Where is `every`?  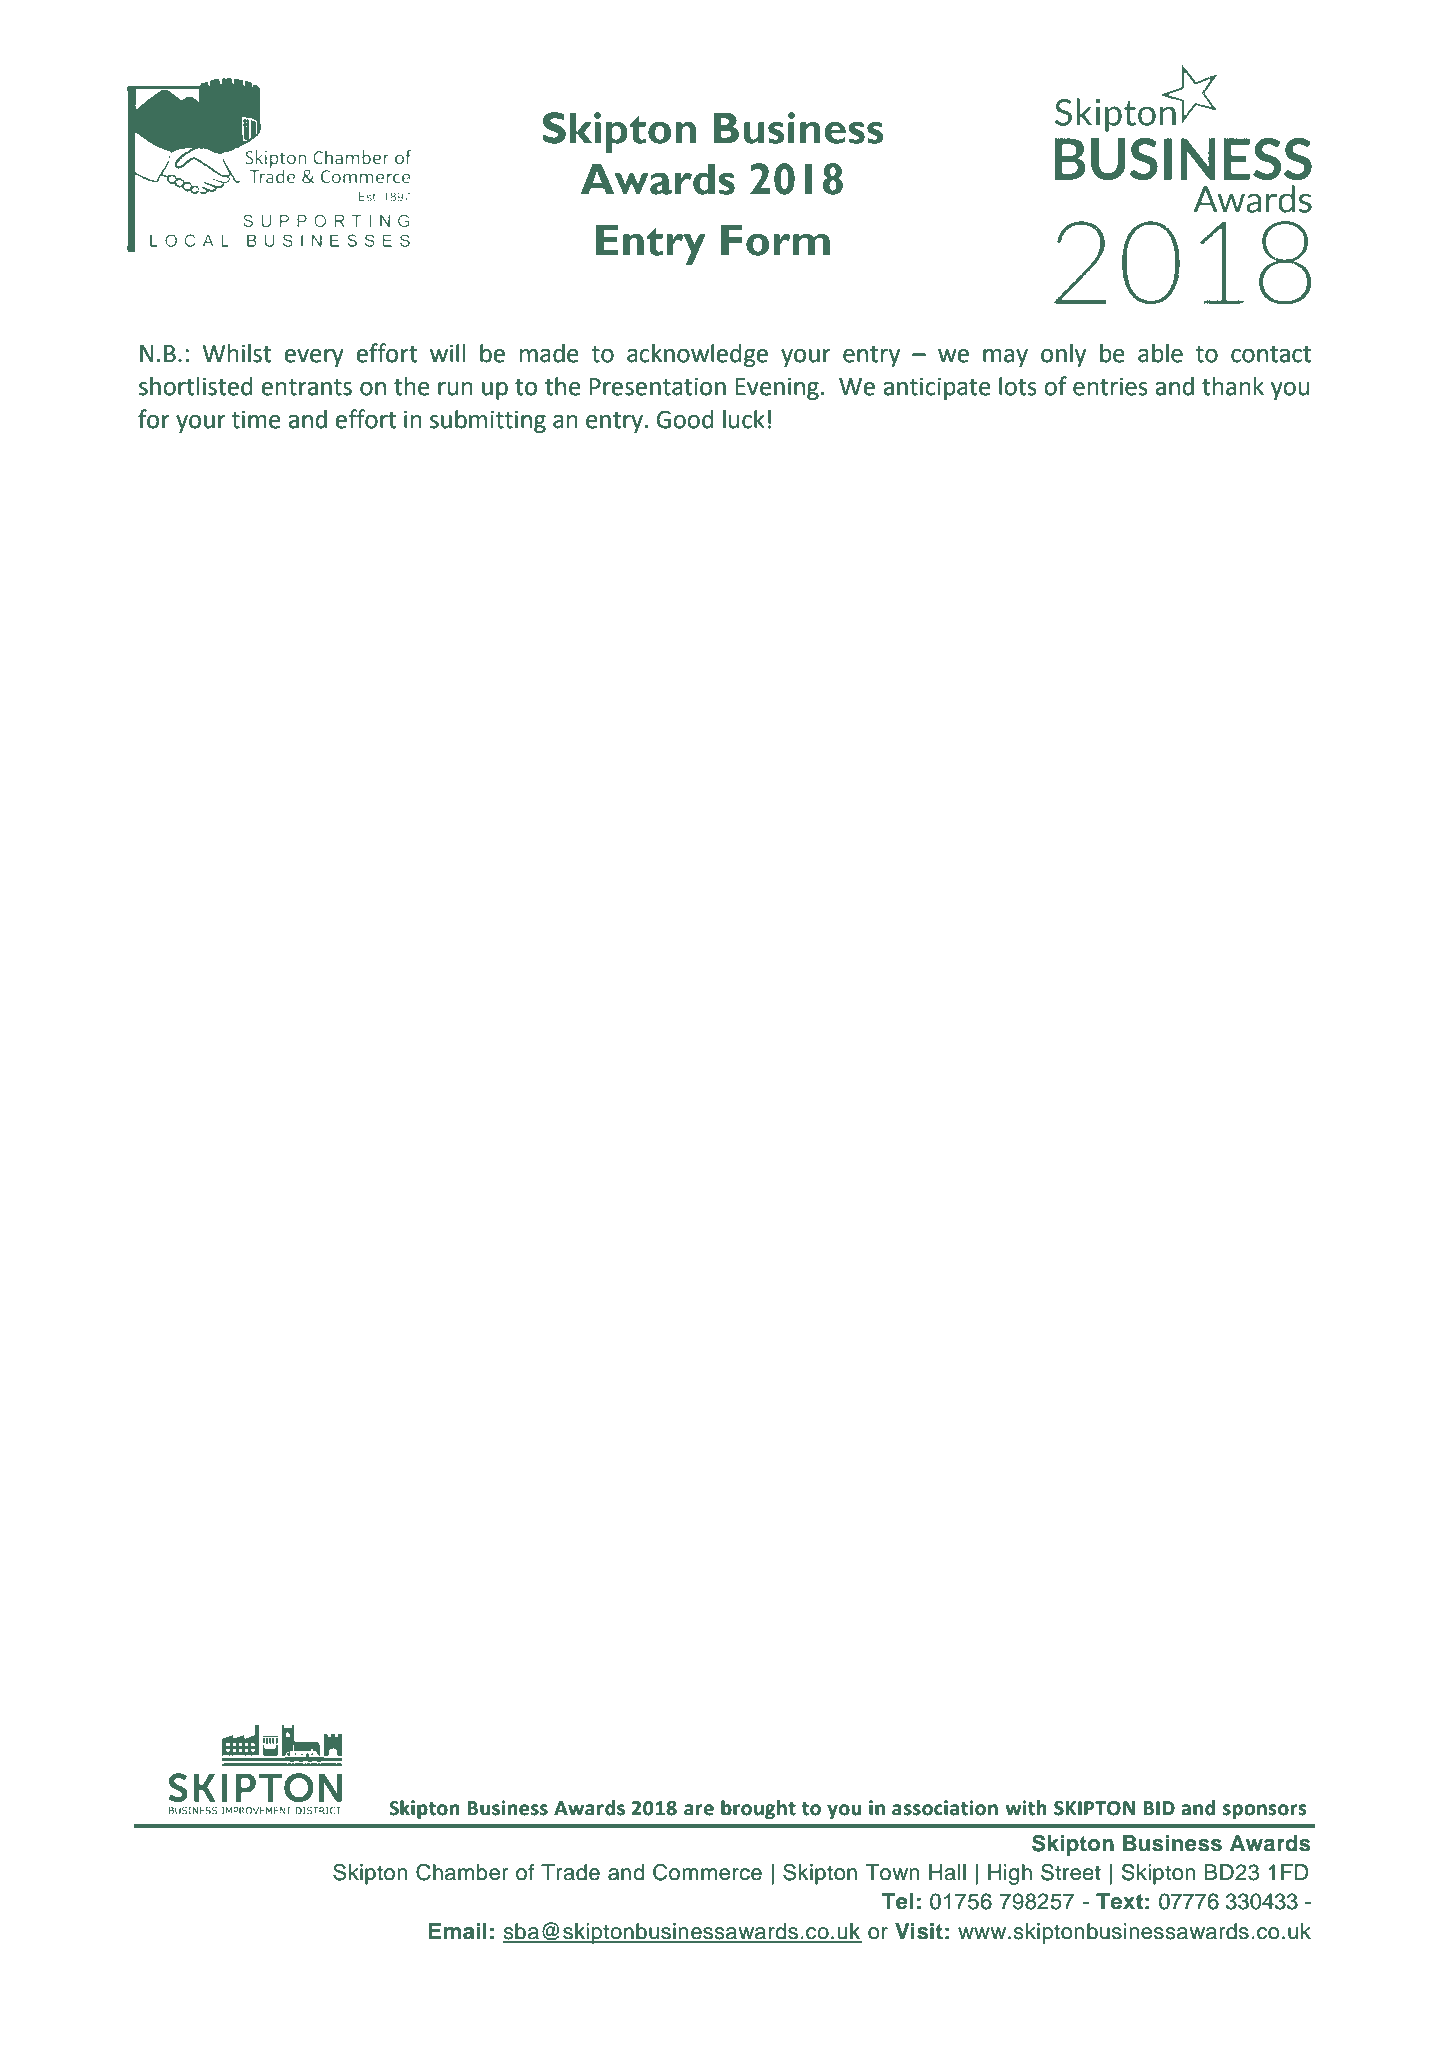
every is located at coordinates (314, 358).
